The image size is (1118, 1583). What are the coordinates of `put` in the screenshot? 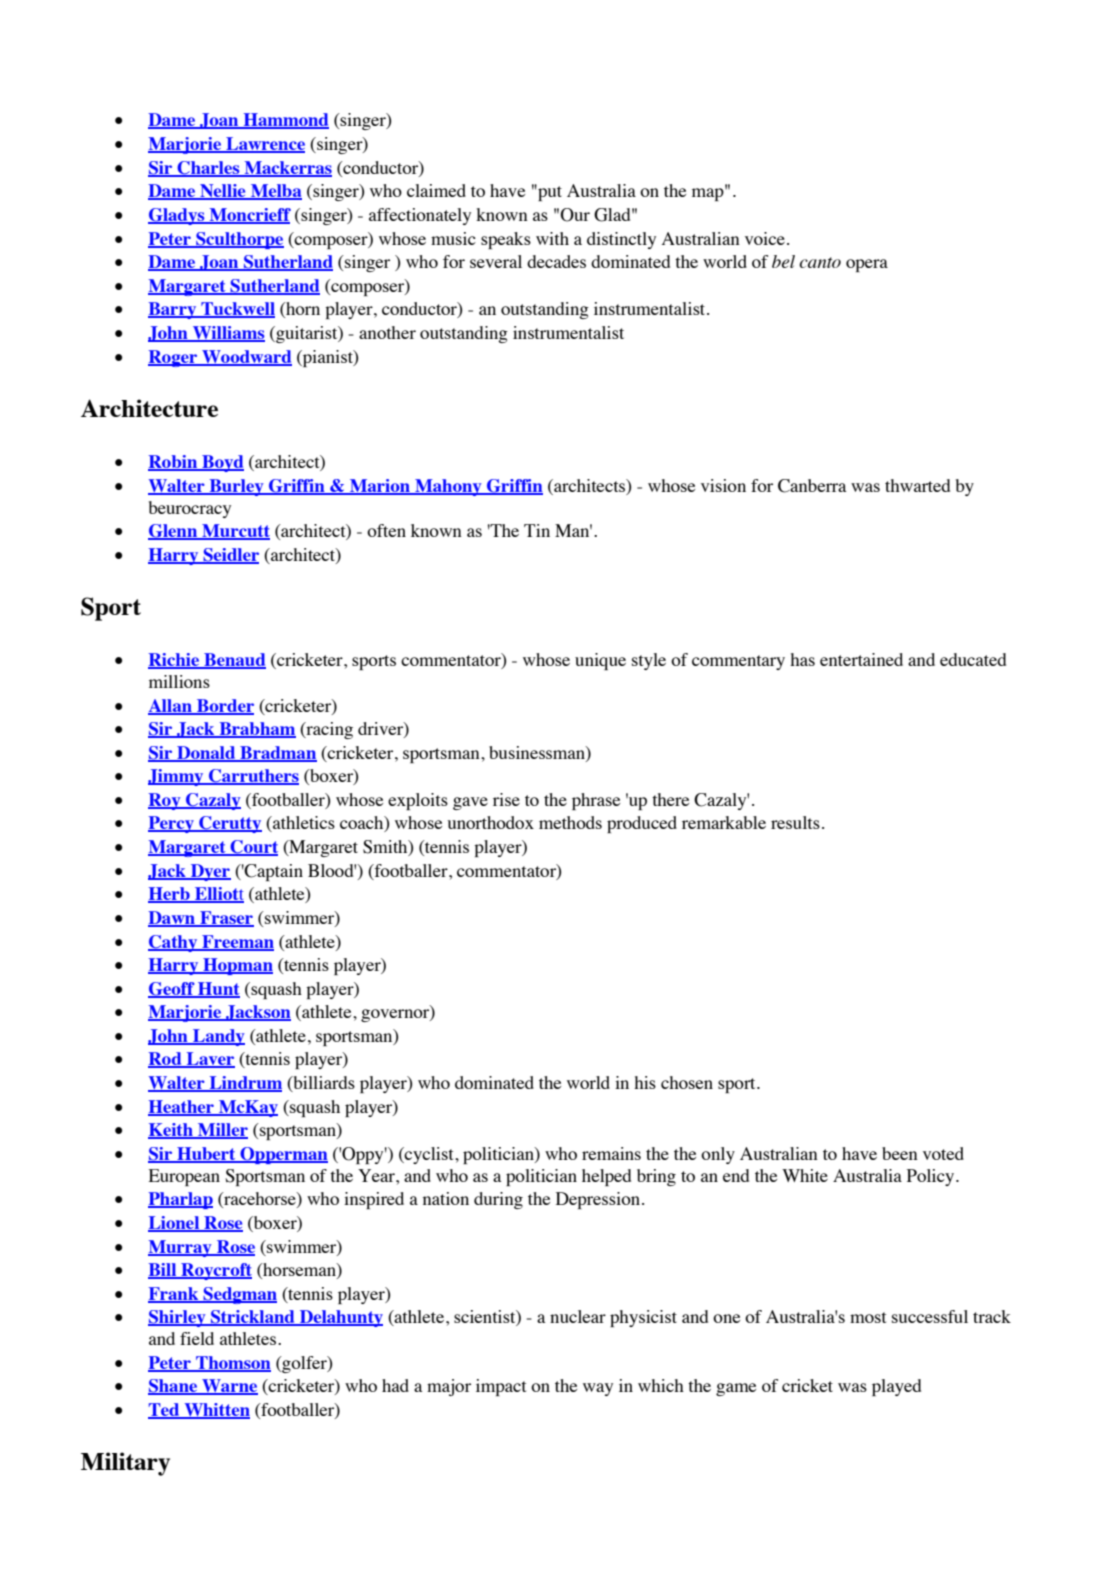 It's located at (549, 192).
